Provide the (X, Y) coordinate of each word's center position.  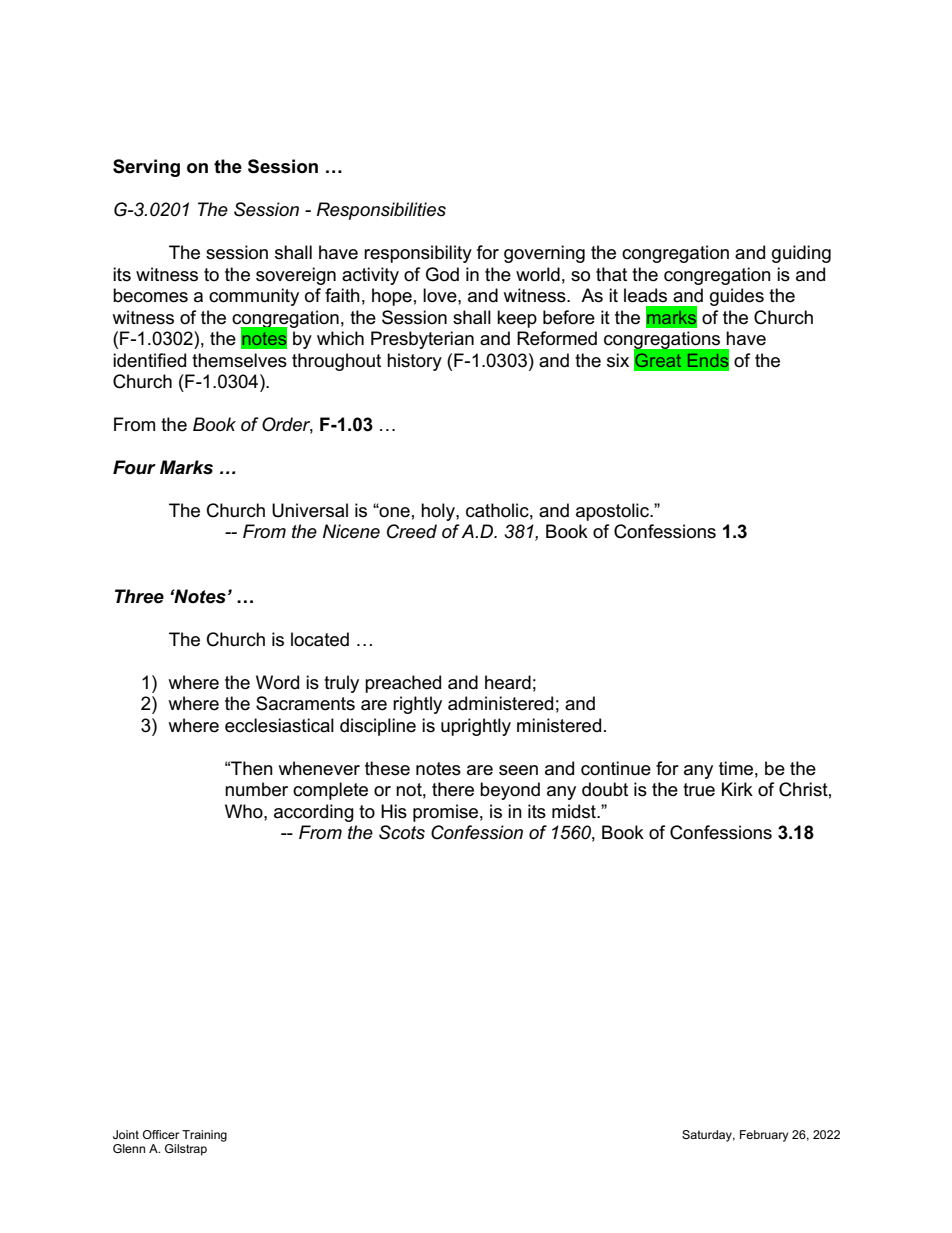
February (764, 1136)
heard (508, 682)
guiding (801, 254)
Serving (146, 168)
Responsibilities (381, 211)
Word (277, 682)
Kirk (737, 789)
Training (204, 1136)
